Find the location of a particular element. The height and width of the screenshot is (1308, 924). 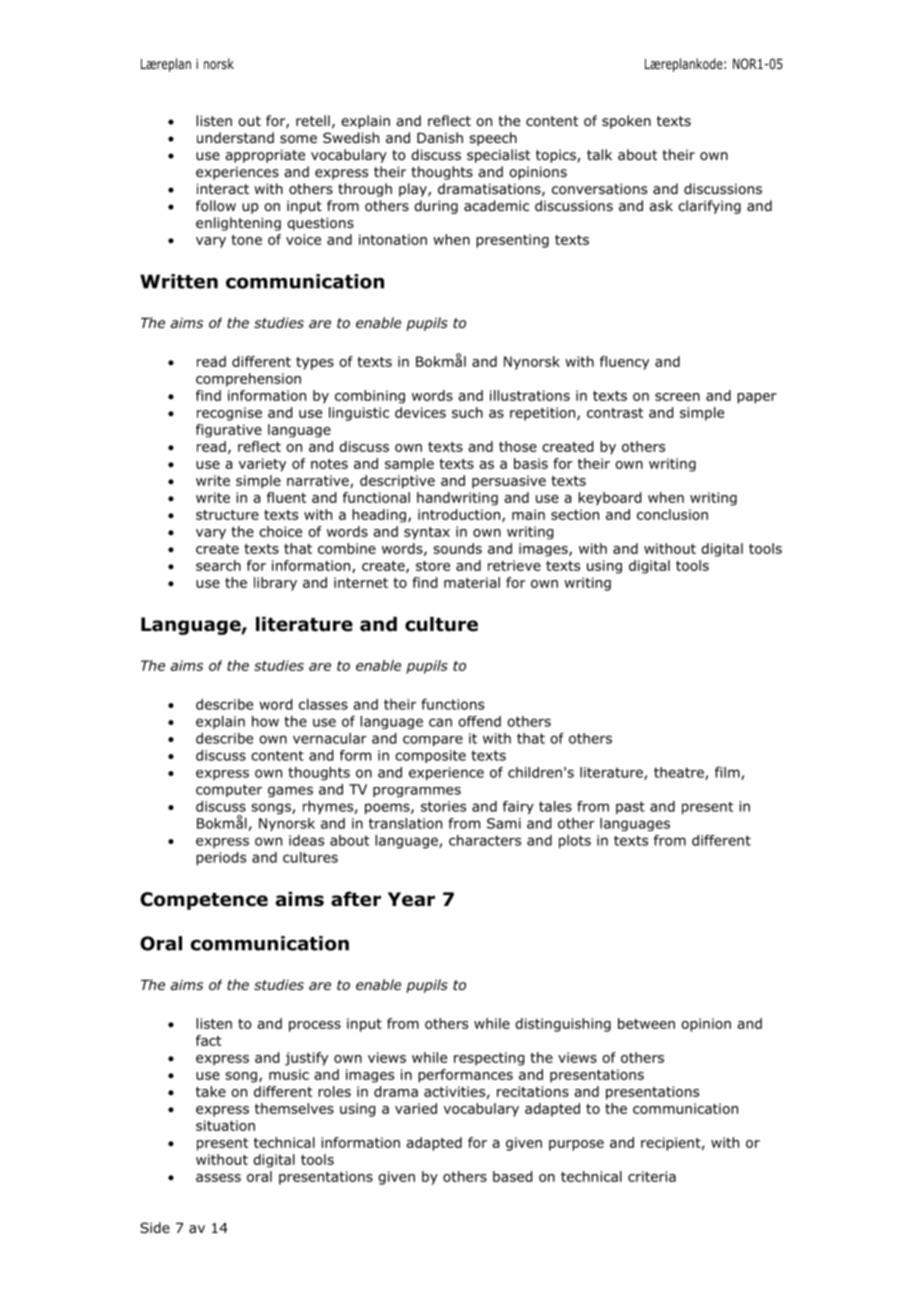

Competence is located at coordinates (204, 901).
